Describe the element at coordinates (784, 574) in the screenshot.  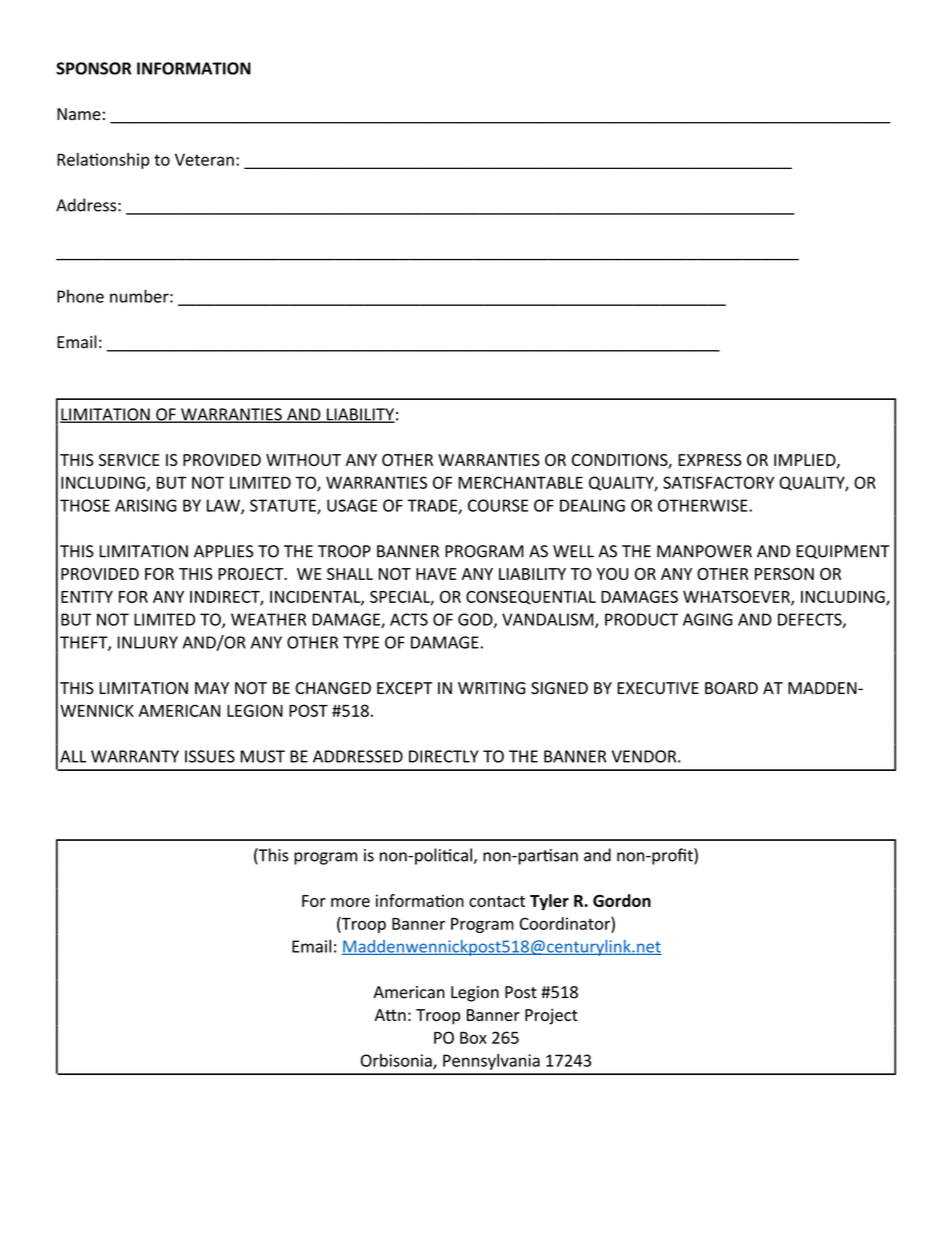
I see `PERSON` at that location.
